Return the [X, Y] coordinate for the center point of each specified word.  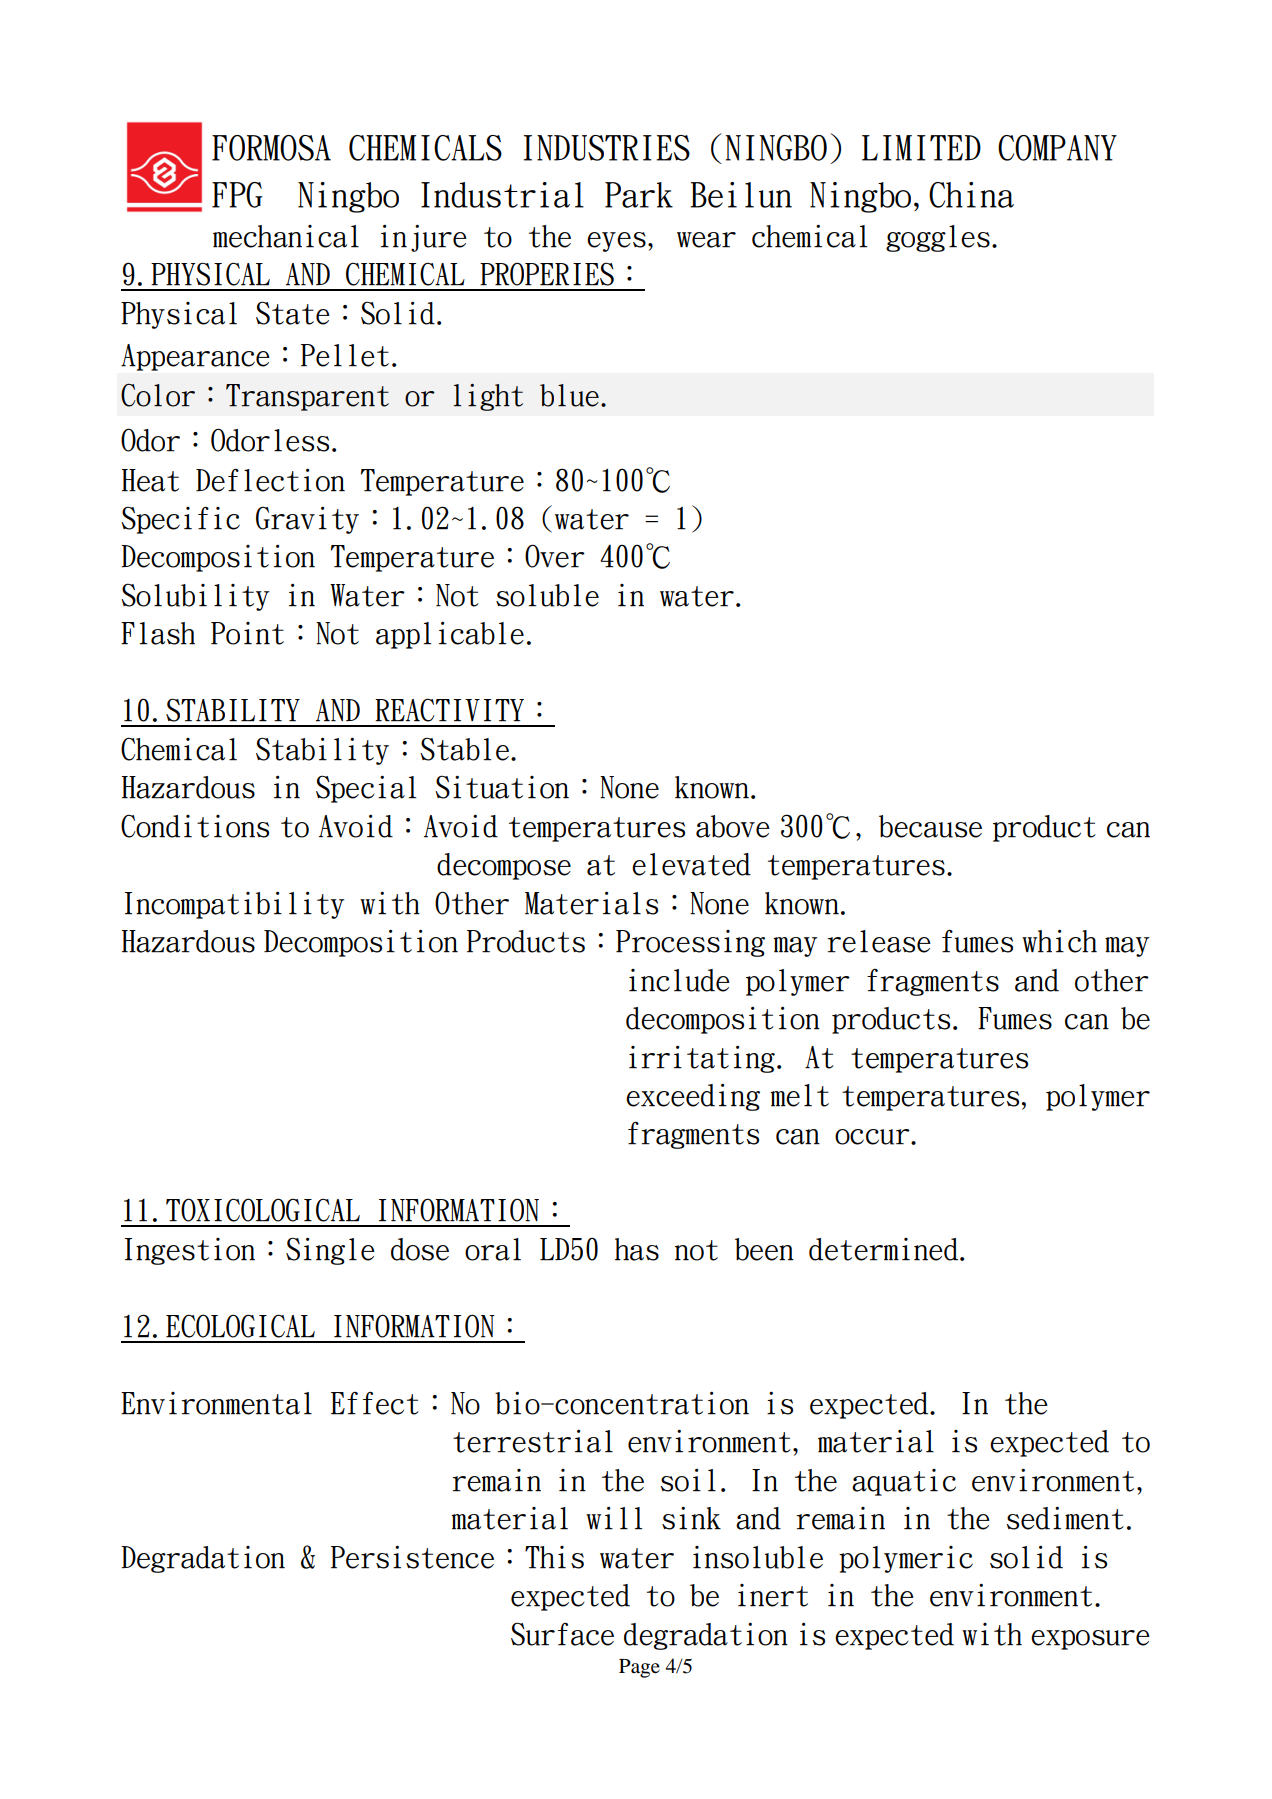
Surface [562, 1634]
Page [639, 1668]
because [930, 826]
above [733, 826]
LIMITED [921, 148]
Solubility [195, 597]
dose [420, 1249]
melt [799, 1095]
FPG [237, 195]
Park [639, 195]
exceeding [693, 1097]
